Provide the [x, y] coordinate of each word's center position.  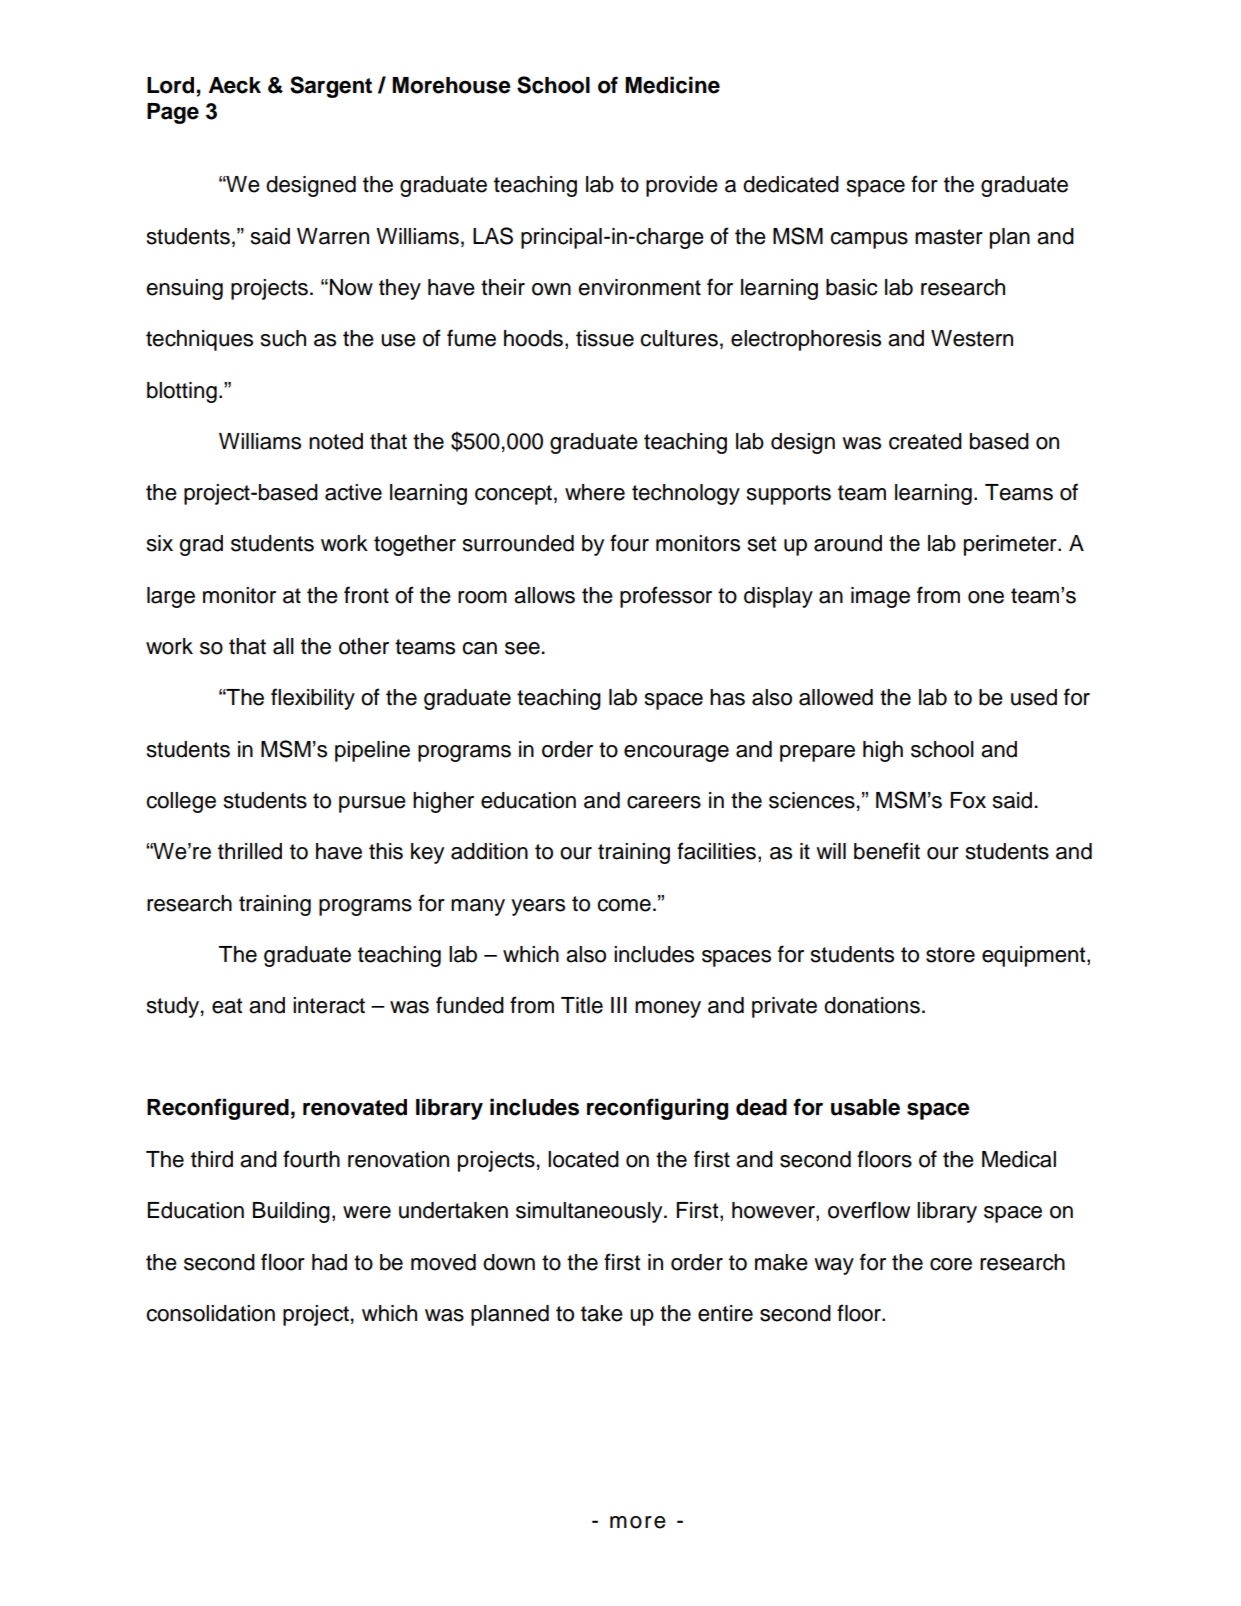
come [624, 905]
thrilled [250, 851]
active [353, 492]
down [509, 1262]
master [949, 237]
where [595, 492]
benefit [887, 851]
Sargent [331, 87]
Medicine [672, 85]
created [925, 441]
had [329, 1262]
